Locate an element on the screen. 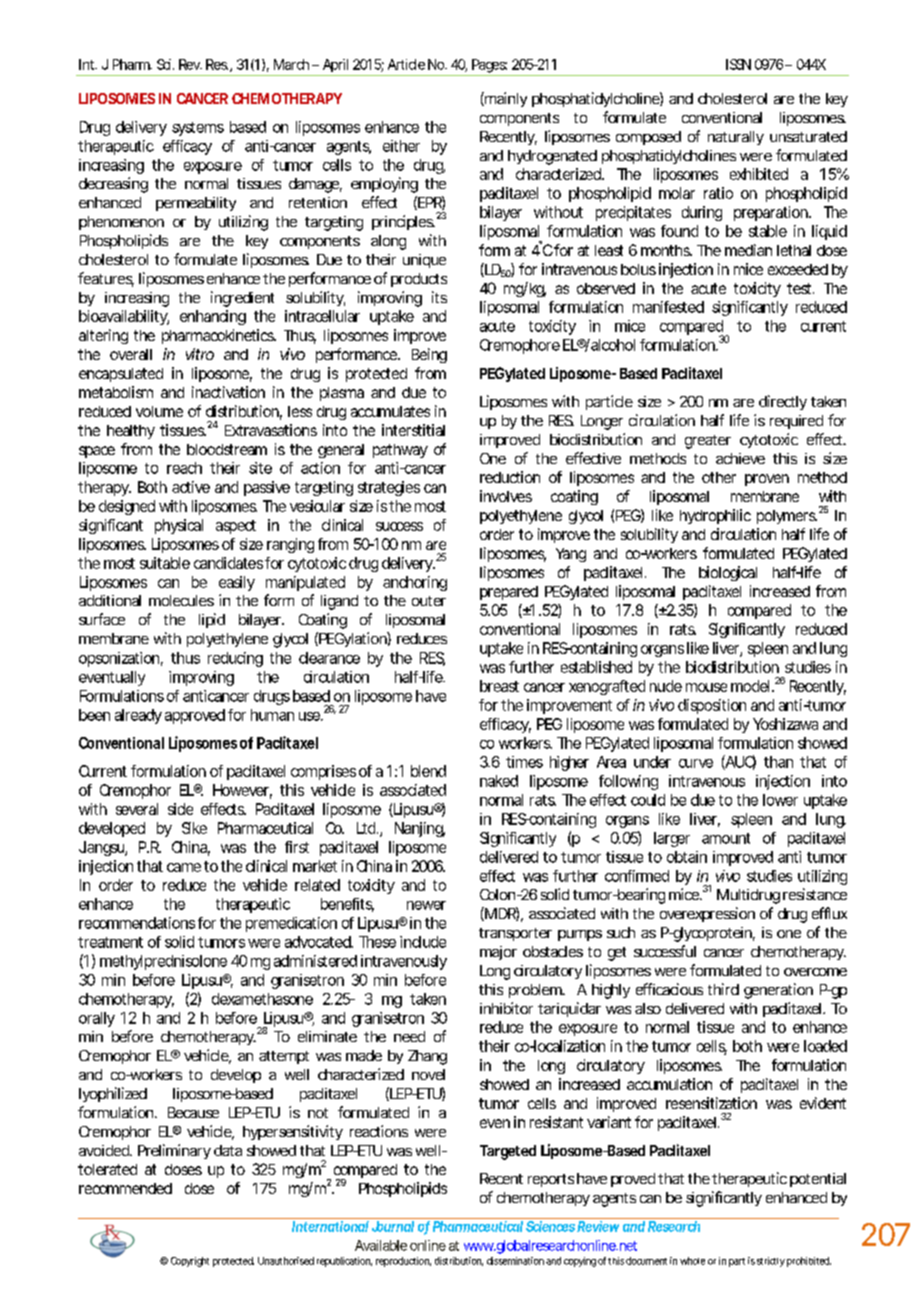  directly is located at coordinates (783, 402).
